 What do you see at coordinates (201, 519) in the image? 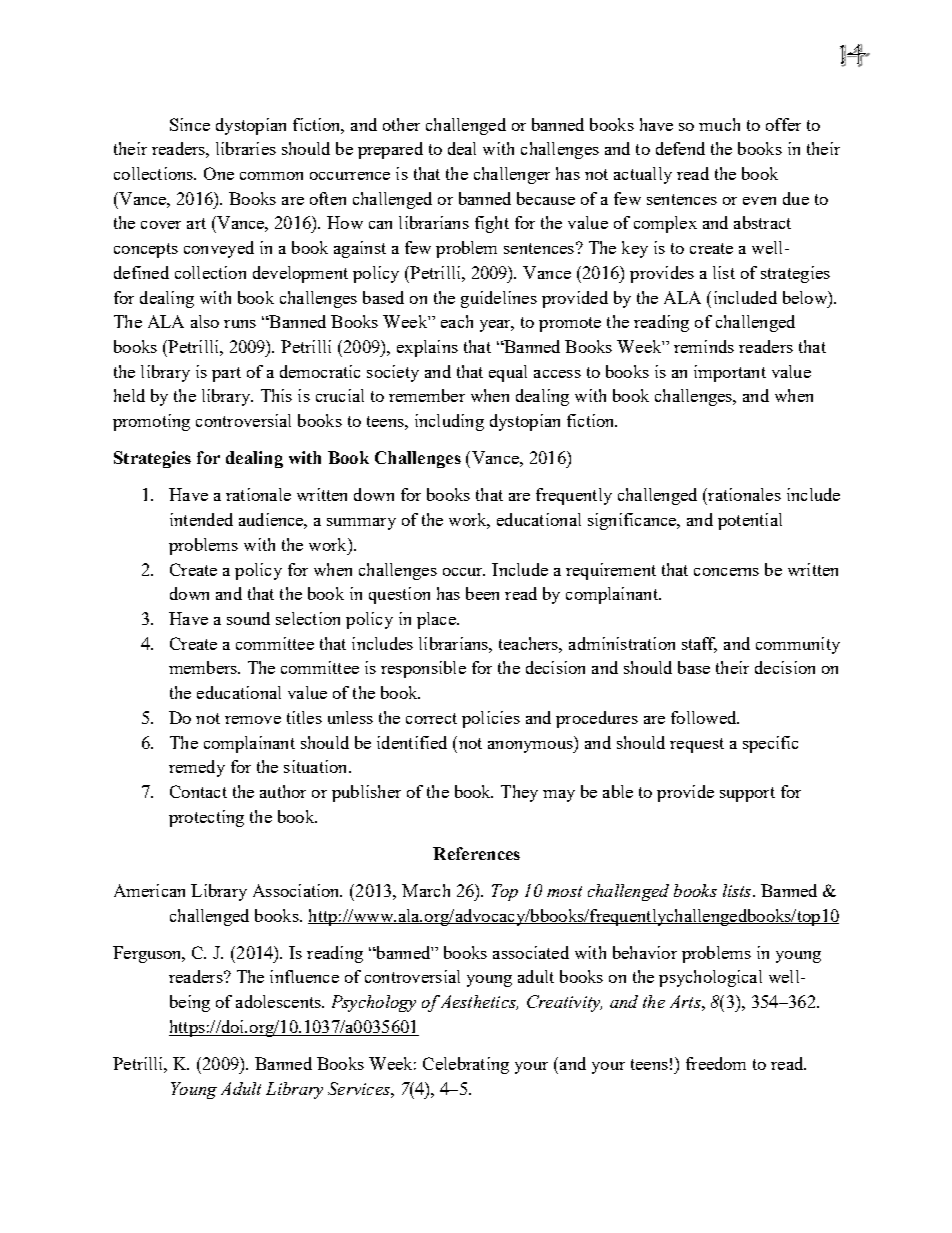
I see `intended` at bounding box center [201, 519].
